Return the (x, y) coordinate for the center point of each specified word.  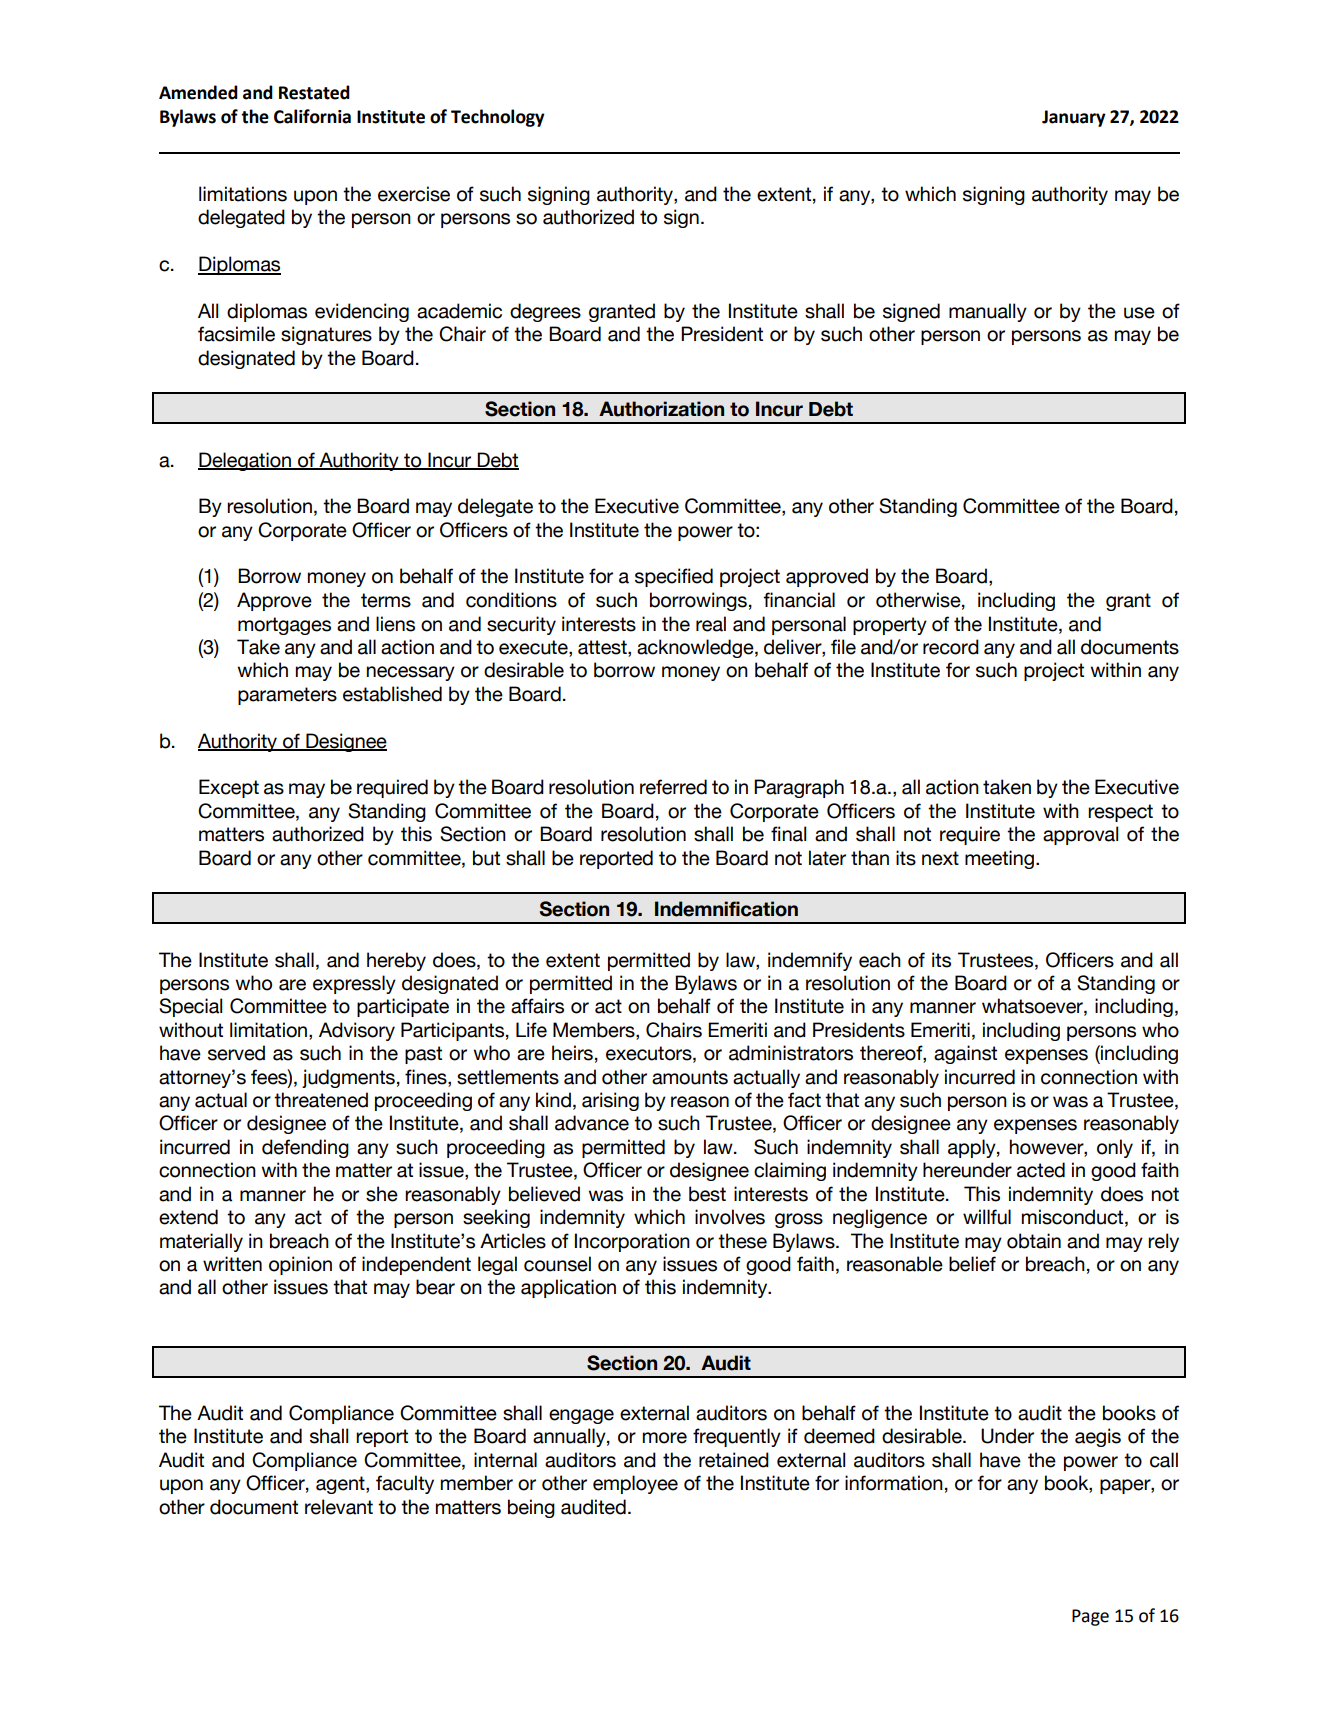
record (951, 647)
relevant (339, 1507)
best (707, 1194)
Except (229, 788)
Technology (498, 118)
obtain (1034, 1241)
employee (635, 1484)
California (312, 116)
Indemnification (726, 909)
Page (1090, 1617)
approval (1080, 835)
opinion (300, 1265)
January (1074, 118)
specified (674, 577)
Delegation (245, 461)
